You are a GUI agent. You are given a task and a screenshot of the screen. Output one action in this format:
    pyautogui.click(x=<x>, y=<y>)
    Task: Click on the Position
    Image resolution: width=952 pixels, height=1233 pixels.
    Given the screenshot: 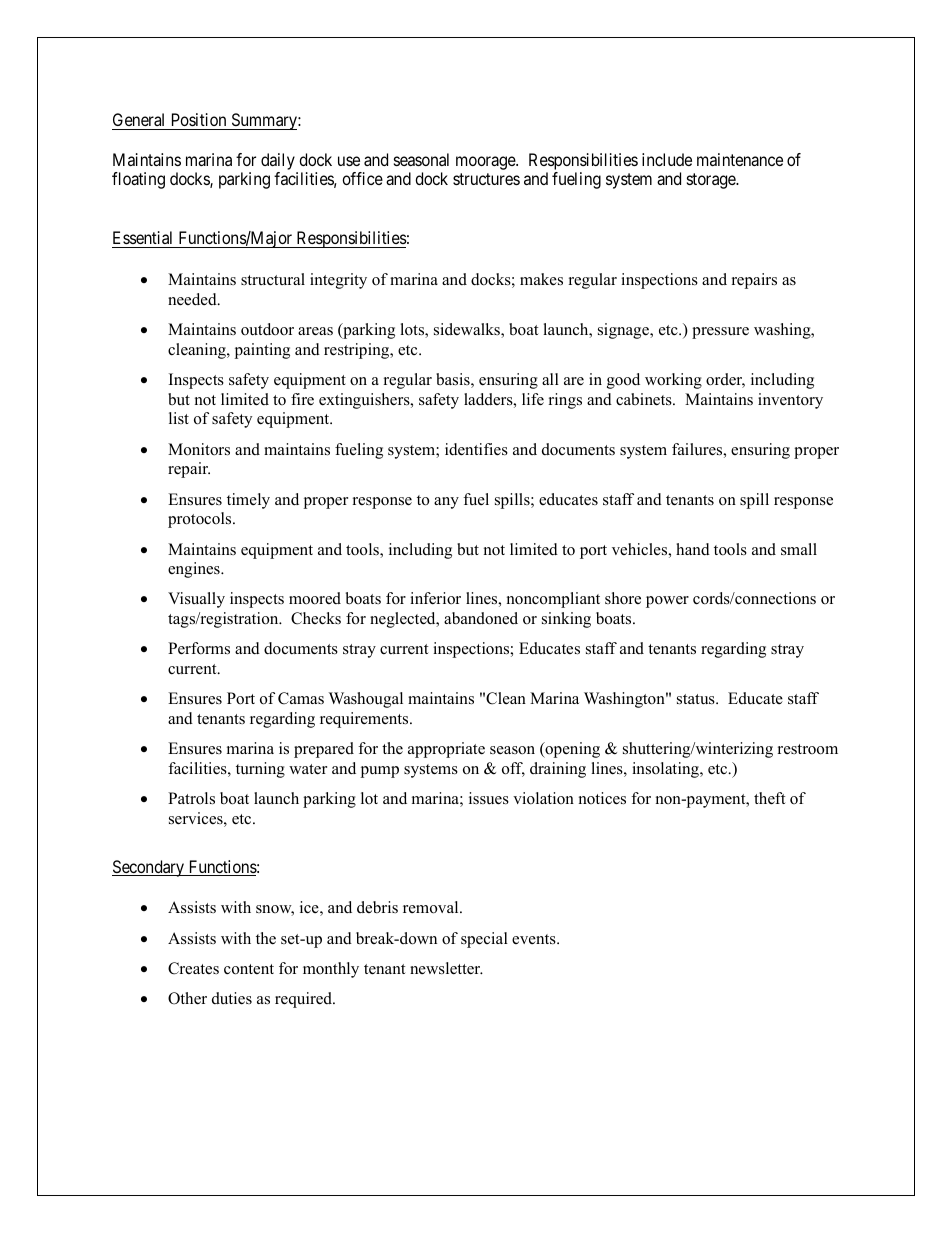 What is the action you would take?
    pyautogui.click(x=199, y=119)
